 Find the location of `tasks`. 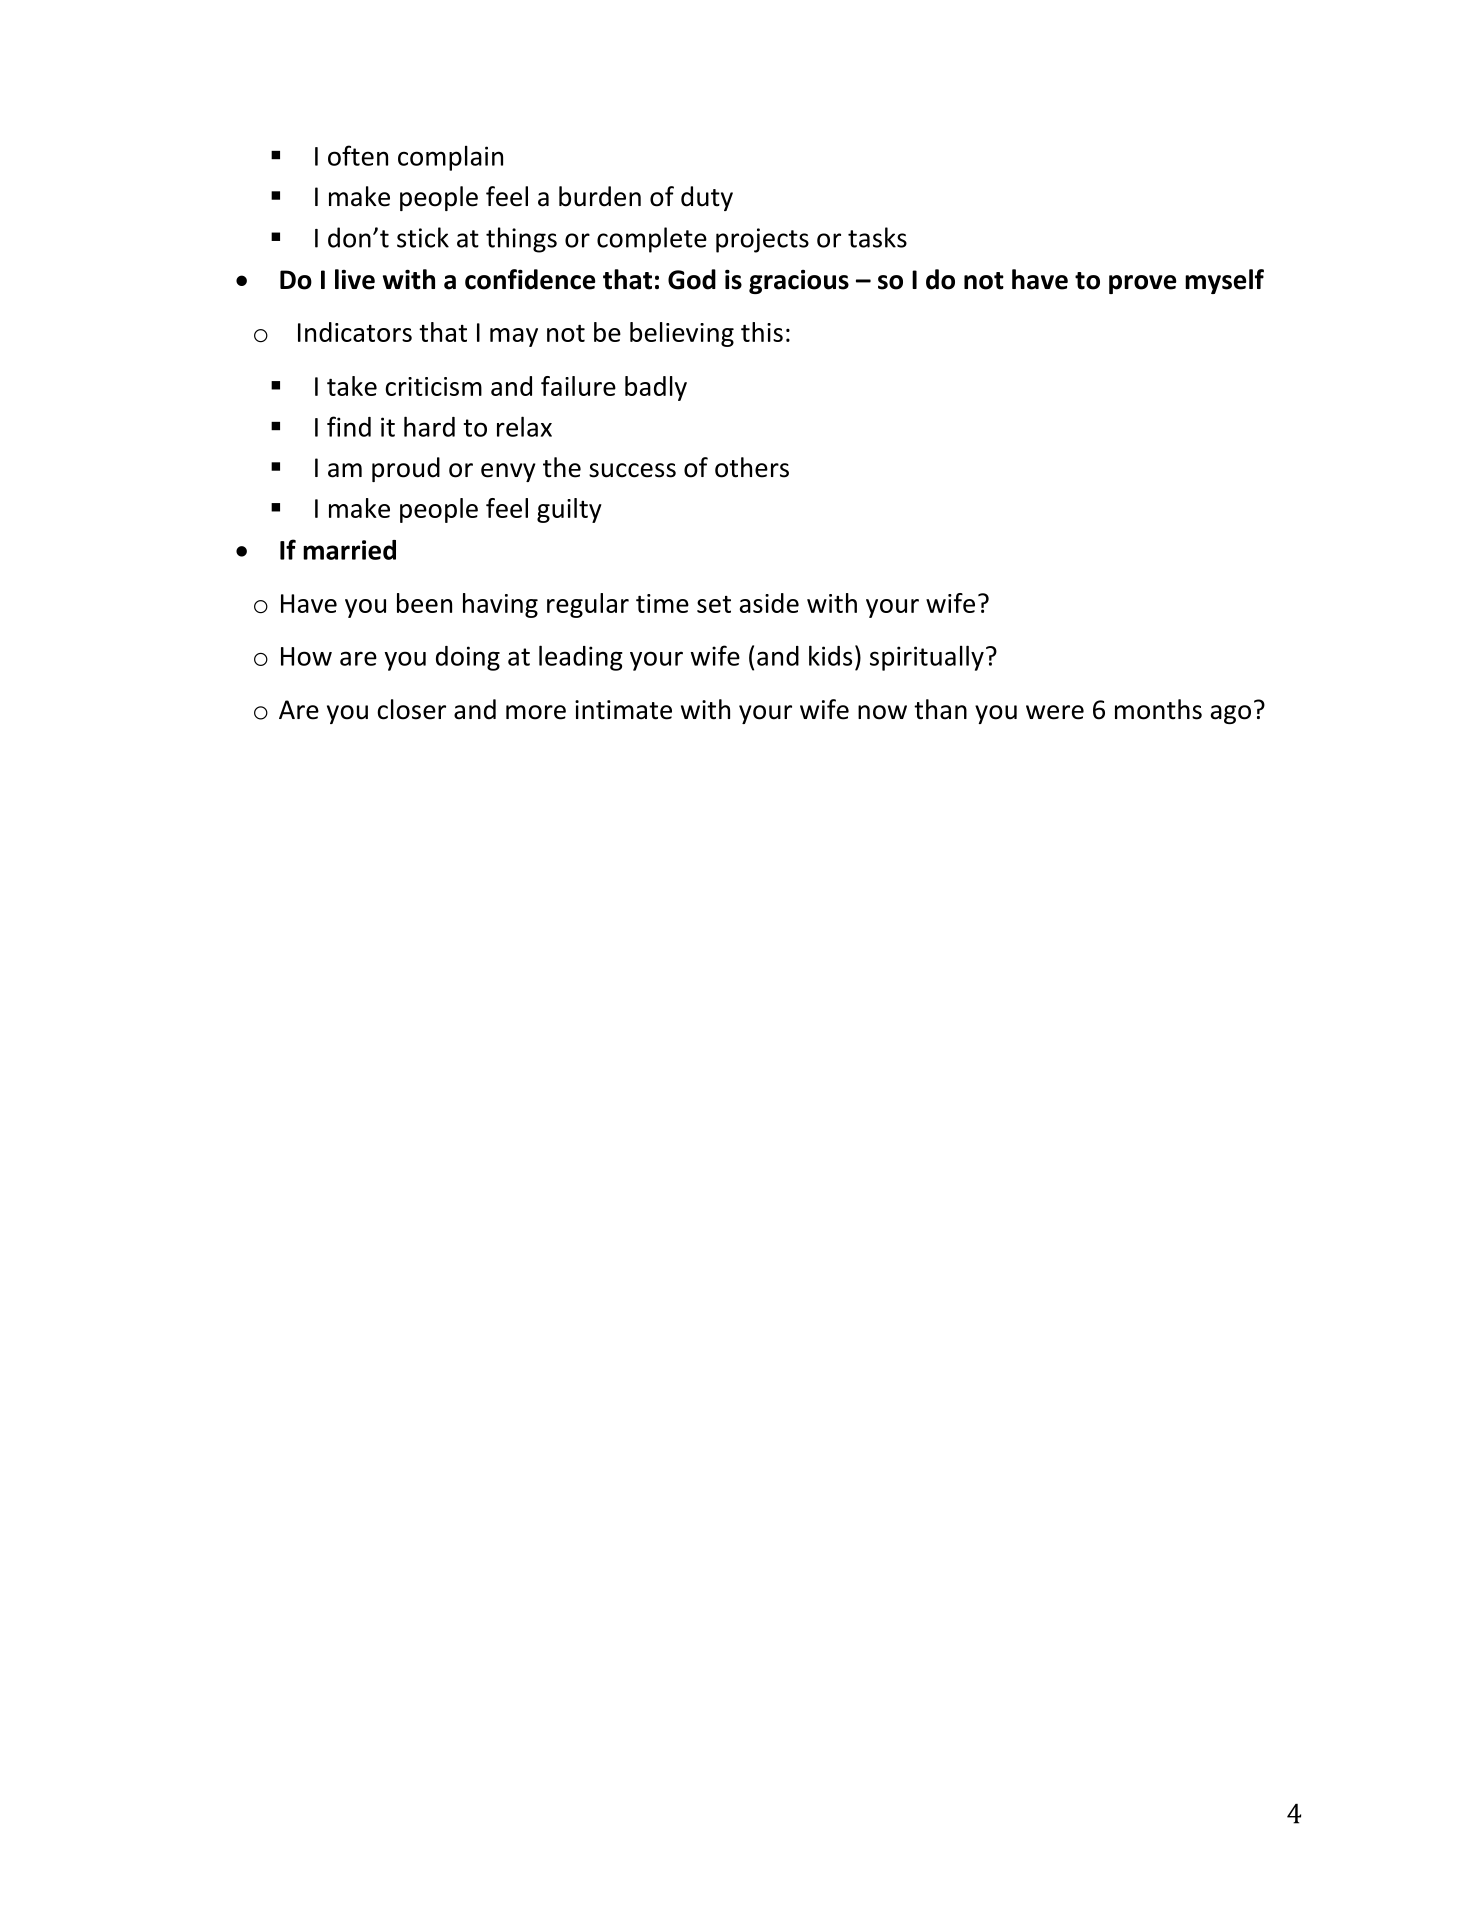

tasks is located at coordinates (877, 237).
